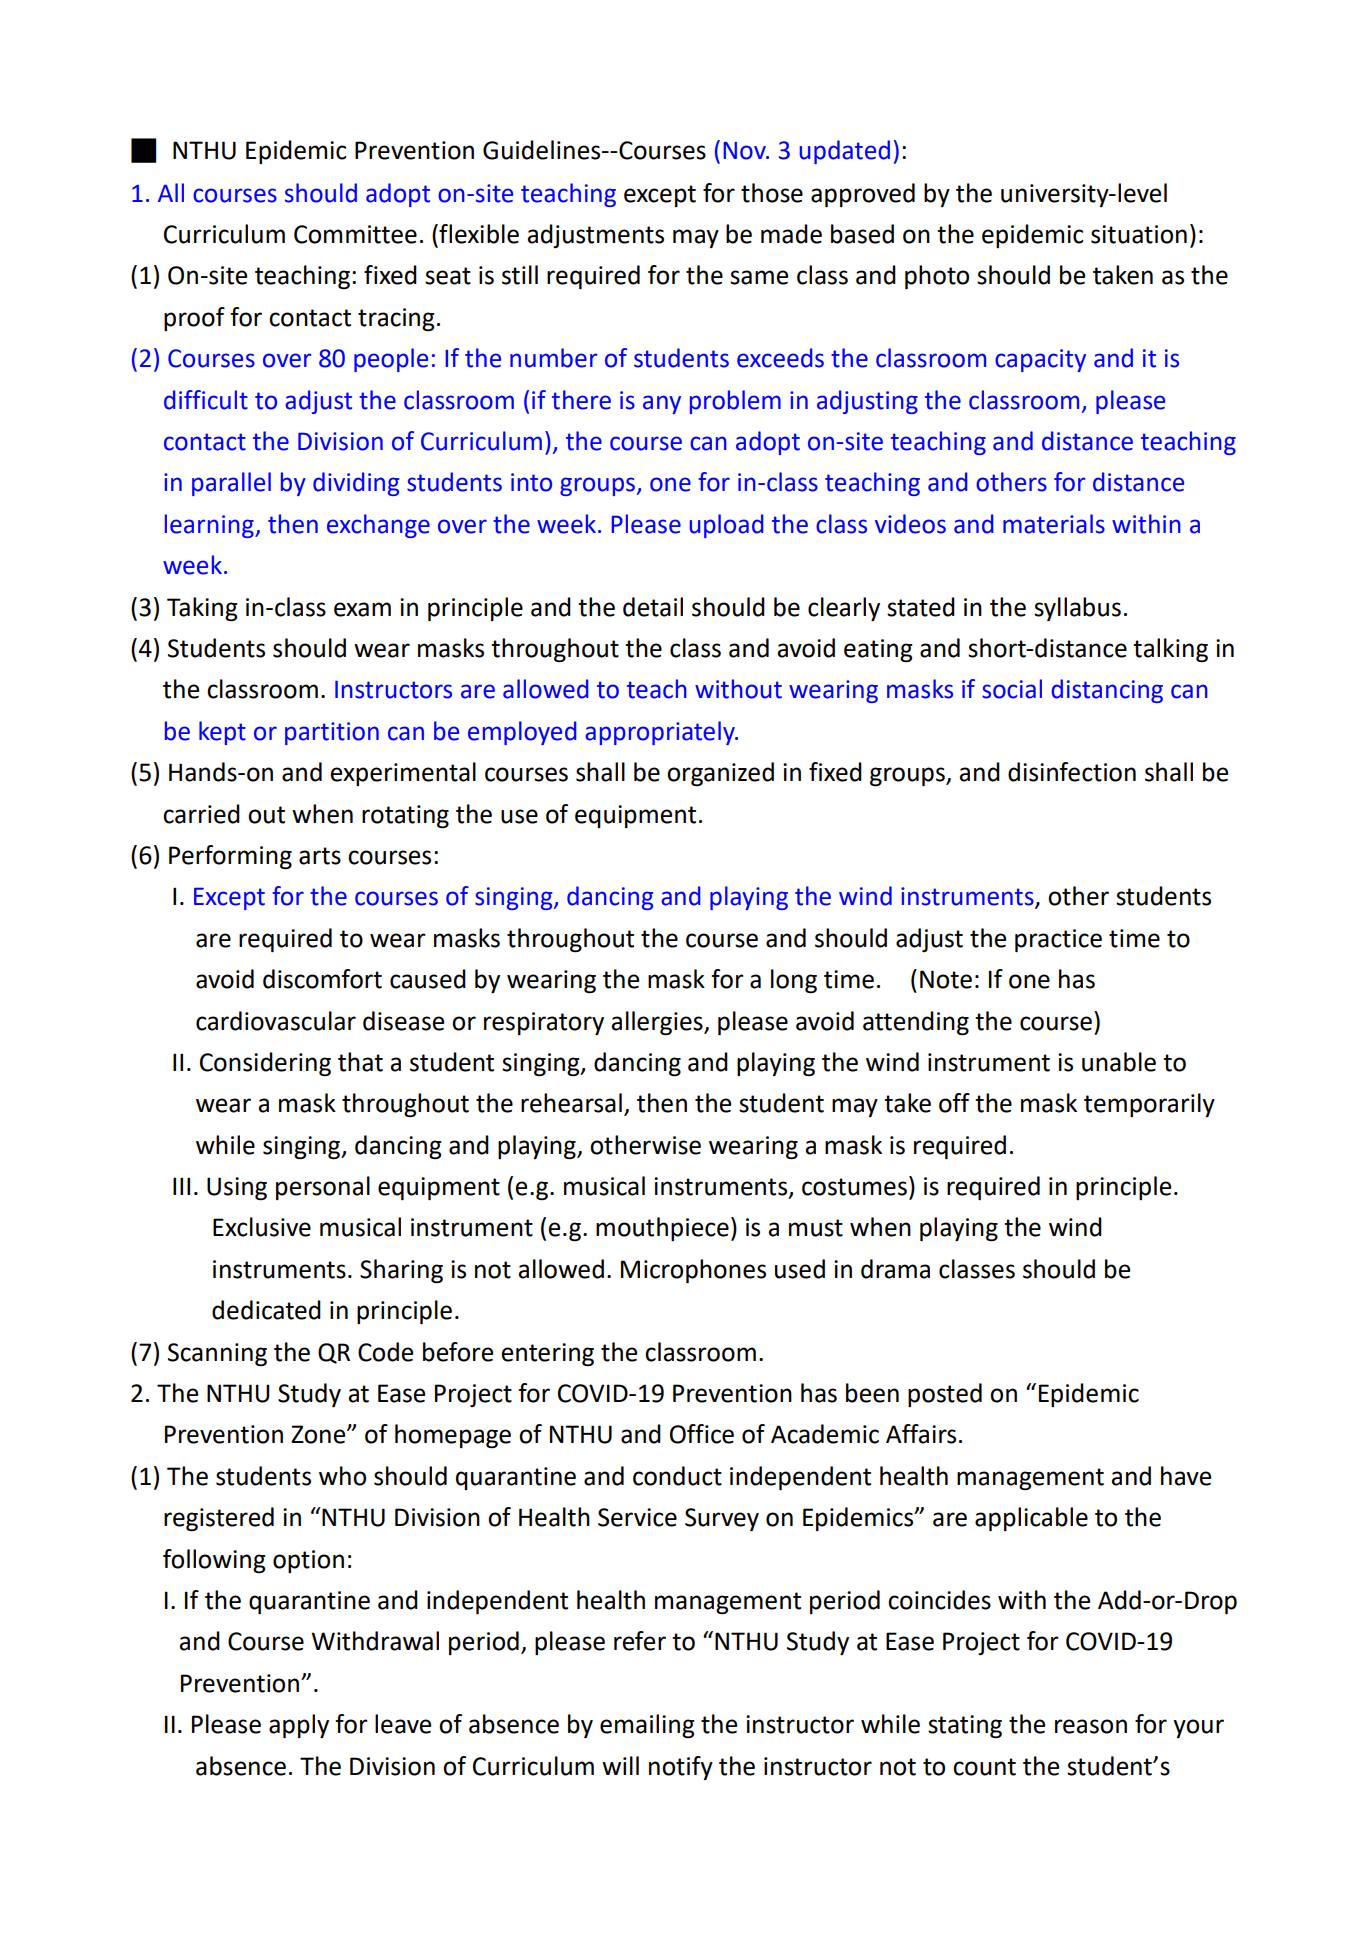 The image size is (1369, 1936). What do you see at coordinates (355, 234) in the document?
I see `Committee` at bounding box center [355, 234].
